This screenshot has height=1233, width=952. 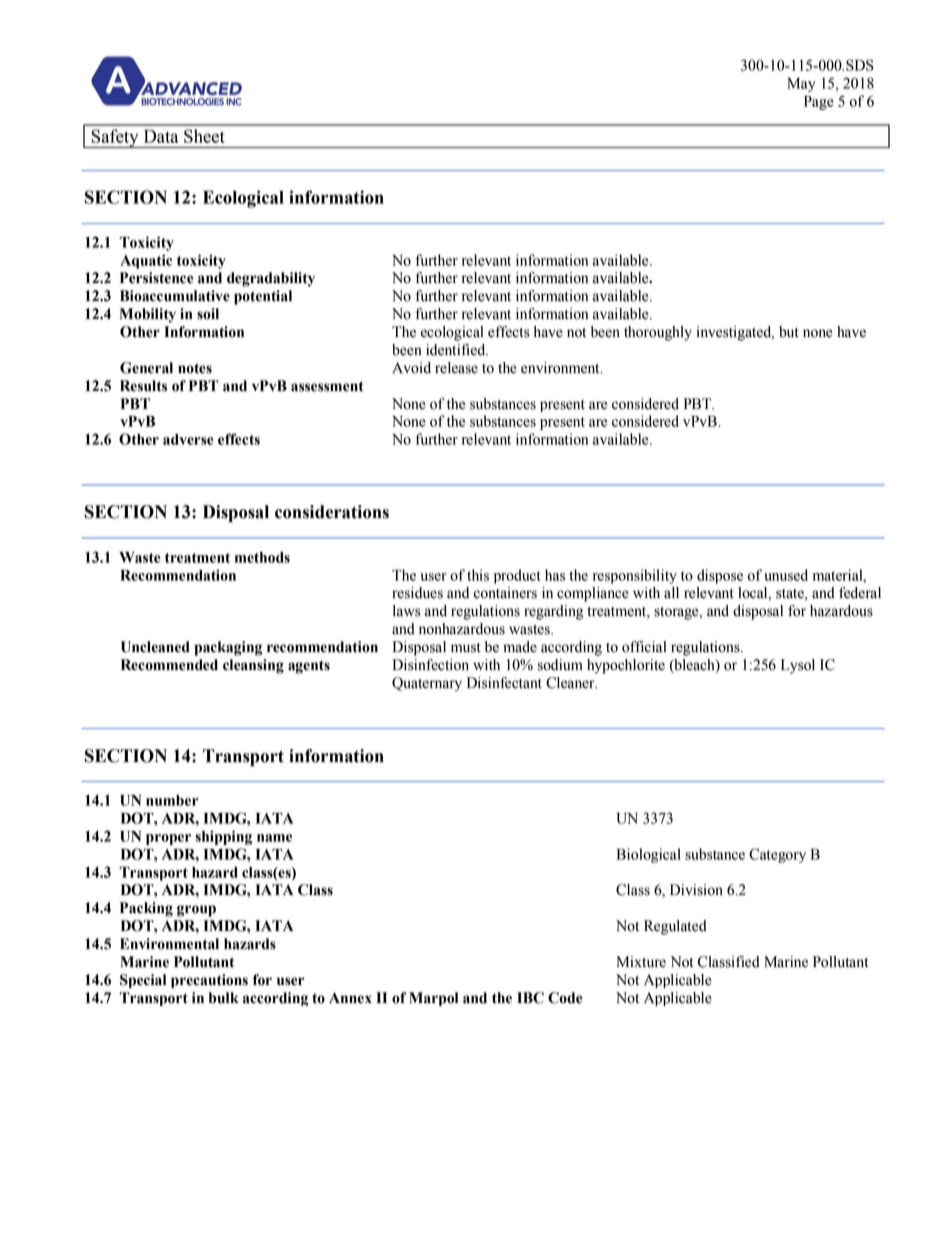 What do you see at coordinates (209, 981) in the screenshot?
I see `precautions` at bounding box center [209, 981].
